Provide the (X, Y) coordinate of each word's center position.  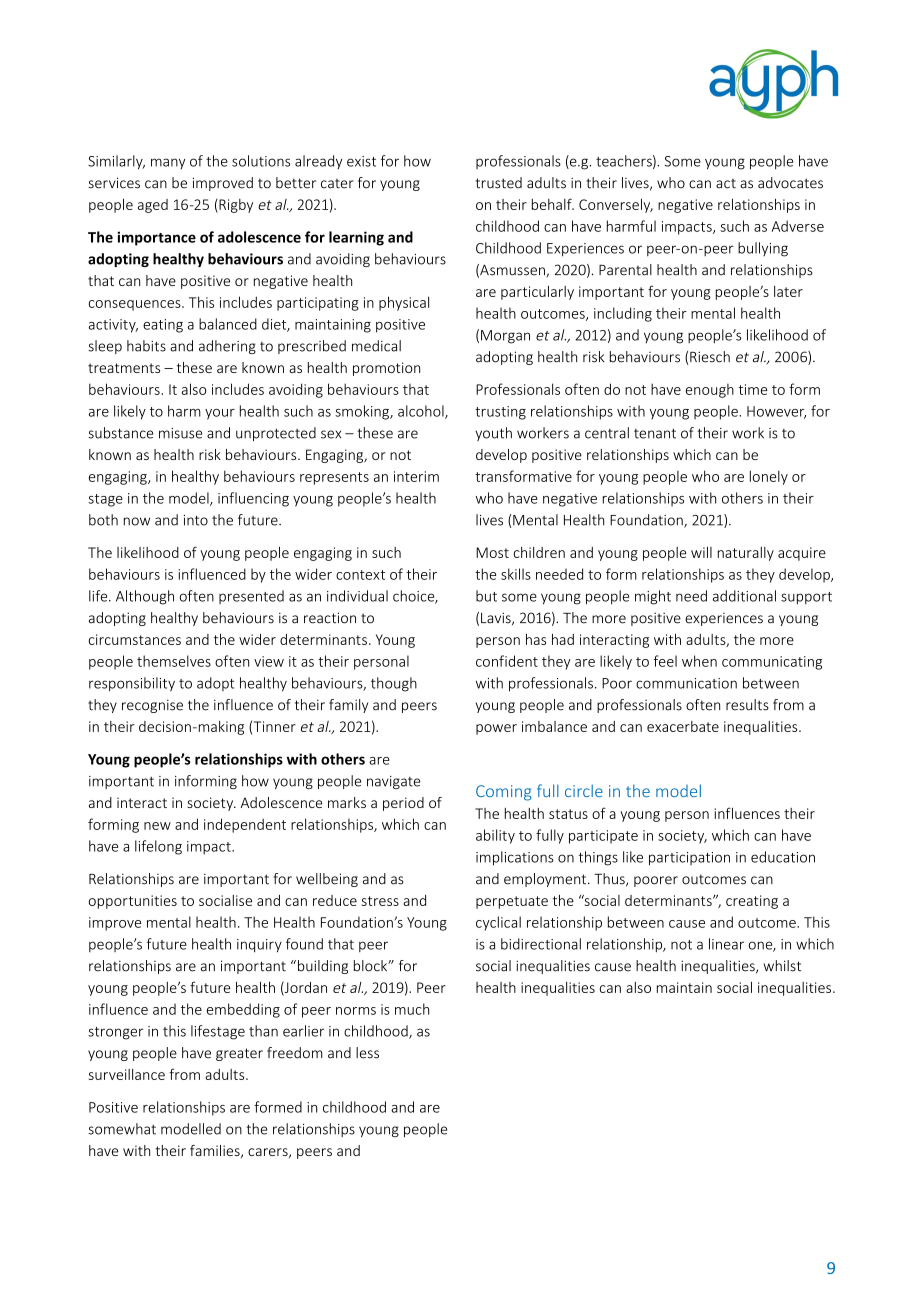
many (168, 163)
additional (744, 596)
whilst (782, 966)
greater (239, 1054)
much (412, 1009)
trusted (499, 183)
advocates (790, 183)
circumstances (135, 639)
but (486, 596)
